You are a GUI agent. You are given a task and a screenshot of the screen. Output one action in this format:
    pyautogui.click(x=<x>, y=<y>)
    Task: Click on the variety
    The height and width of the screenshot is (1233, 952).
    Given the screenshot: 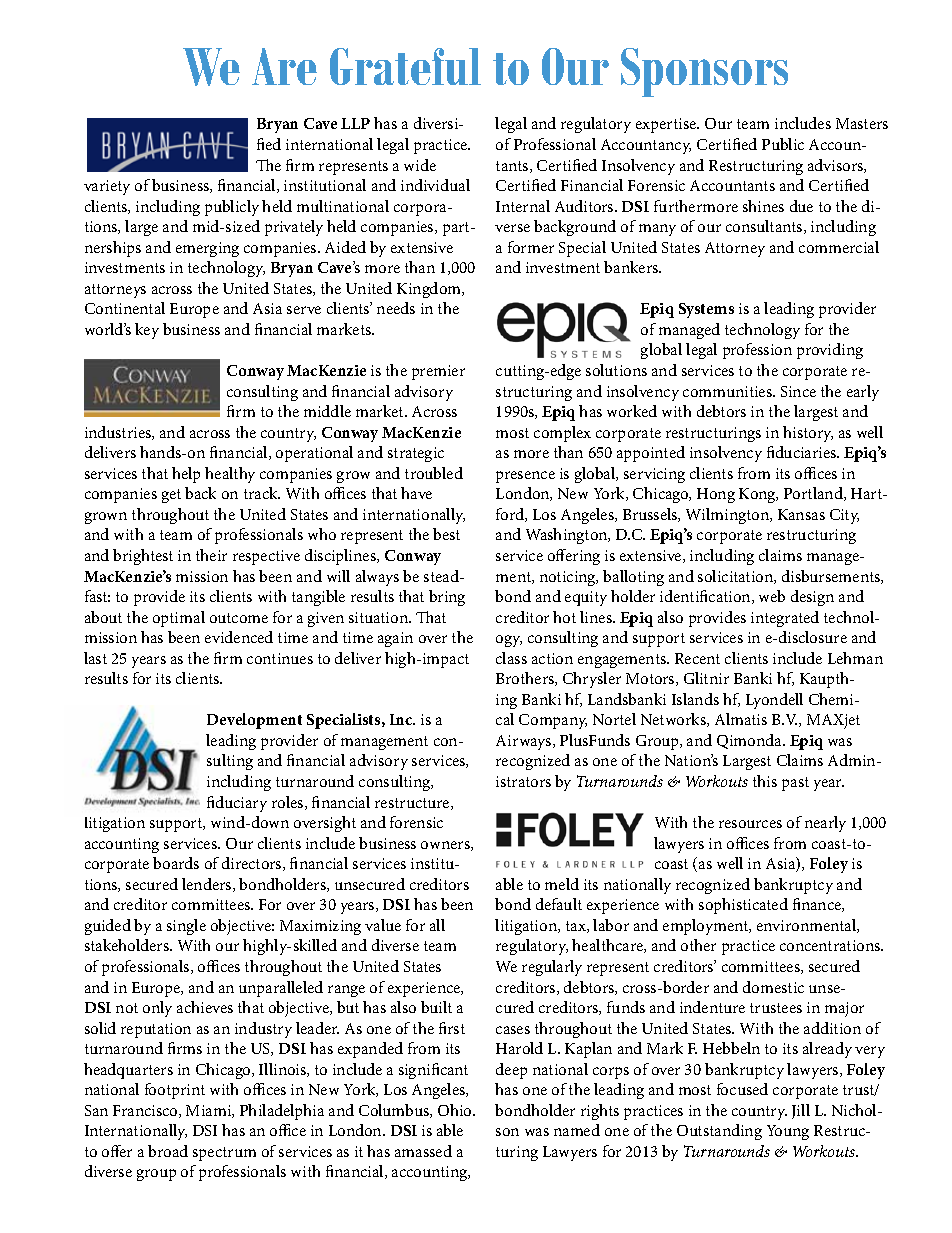 What is the action you would take?
    pyautogui.click(x=107, y=187)
